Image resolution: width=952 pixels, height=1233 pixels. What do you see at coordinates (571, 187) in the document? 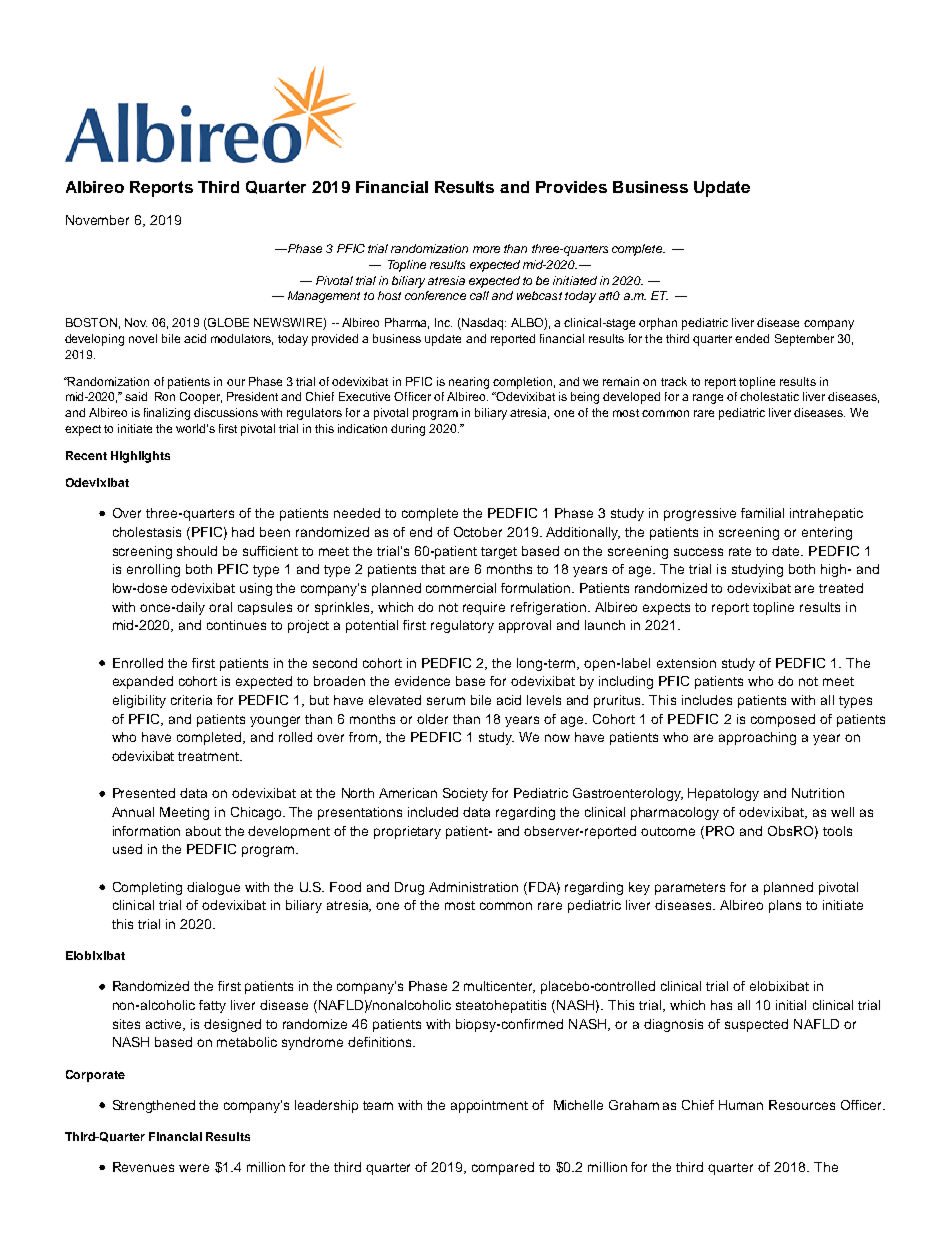
I see `Provides` at bounding box center [571, 187].
